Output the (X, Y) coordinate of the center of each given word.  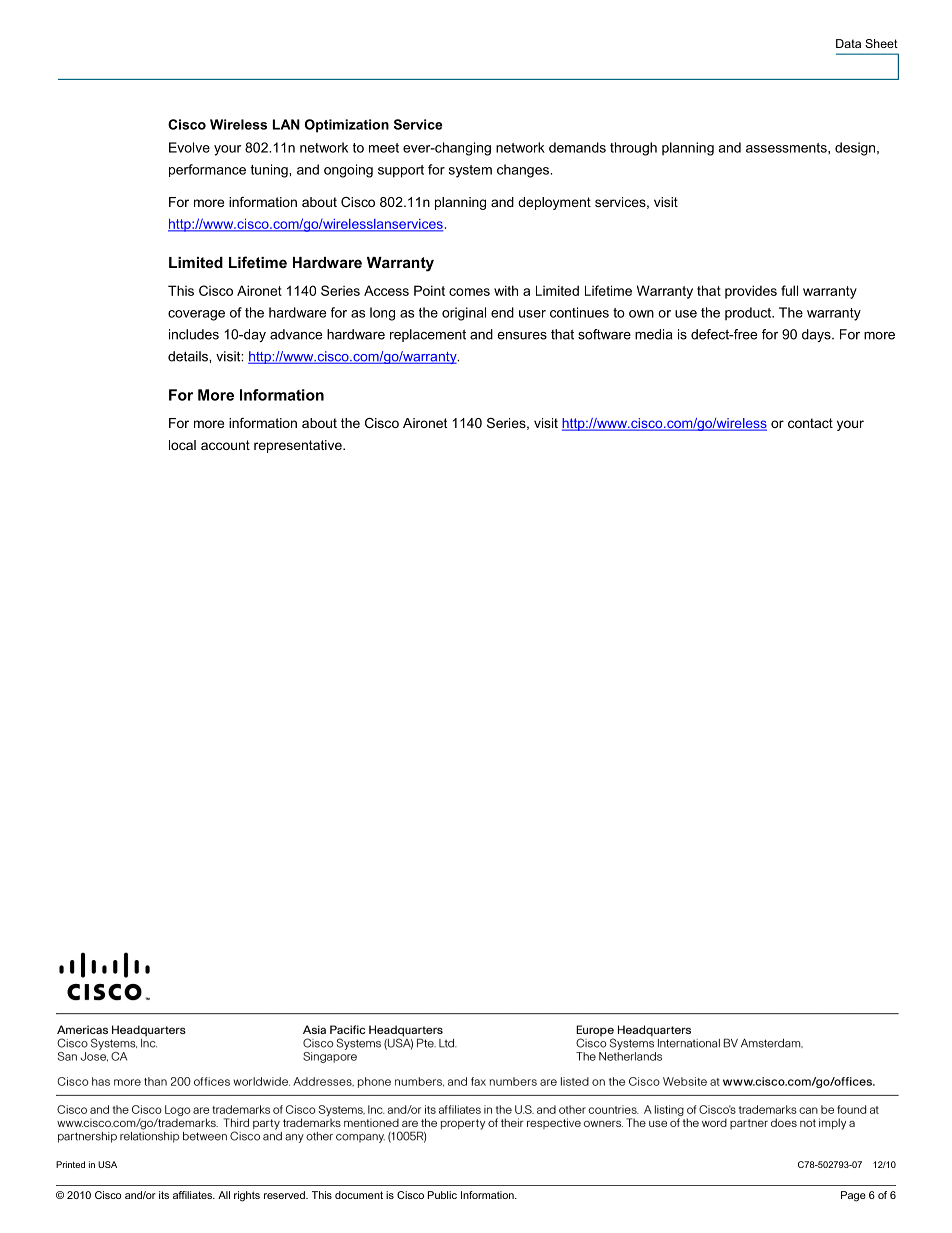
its (164, 1195)
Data (848, 43)
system (470, 171)
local (182, 445)
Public (442, 1195)
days (817, 335)
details (189, 356)
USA (107, 1164)
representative (299, 446)
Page (853, 1196)
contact (810, 423)
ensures (522, 336)
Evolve (189, 147)
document (359, 1195)
